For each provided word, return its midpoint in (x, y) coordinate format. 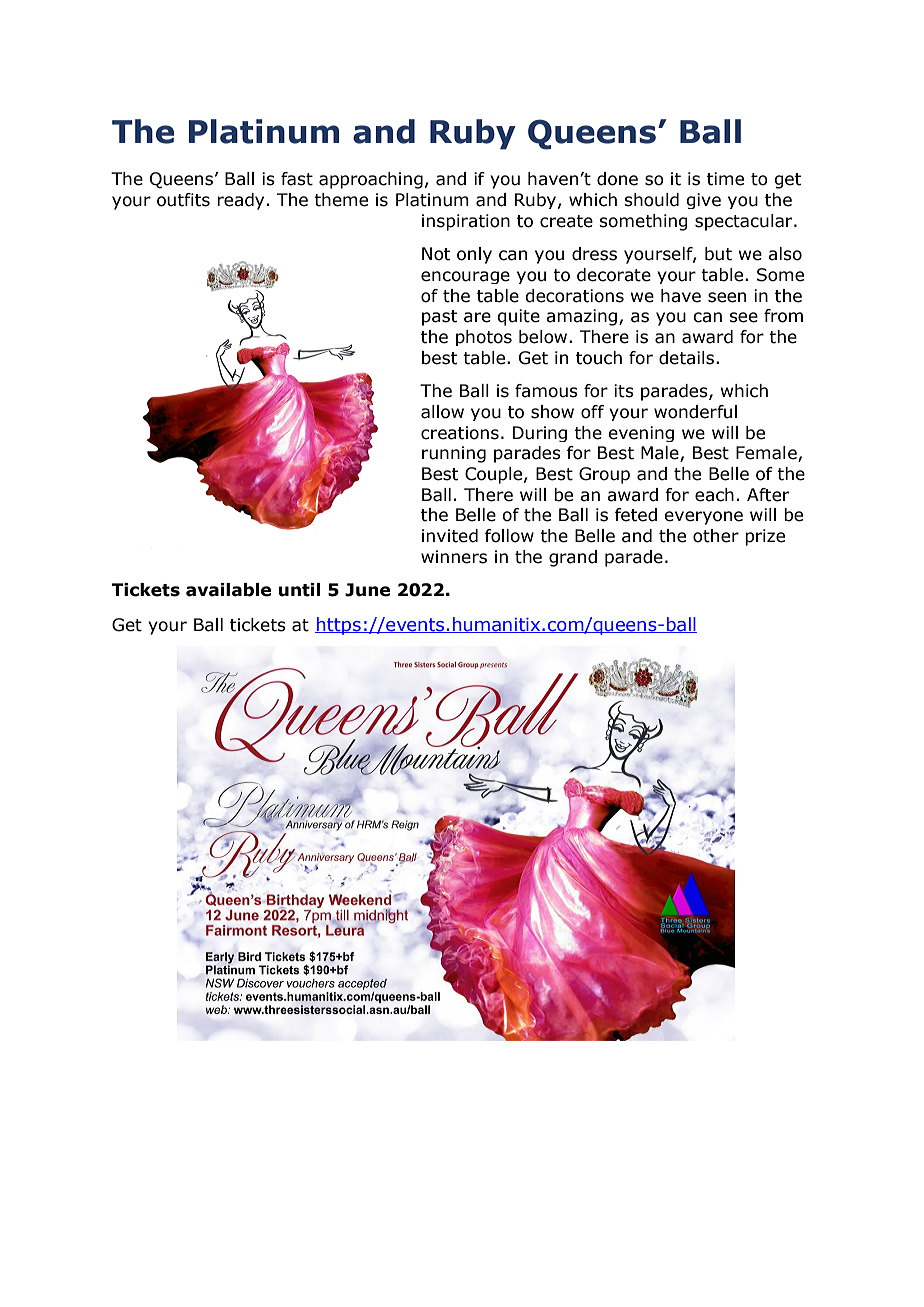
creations (460, 433)
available (228, 590)
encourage (465, 277)
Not (436, 254)
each (714, 495)
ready (240, 201)
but (718, 254)
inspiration (466, 222)
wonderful (695, 412)
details (688, 358)
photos (484, 338)
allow (442, 412)
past (439, 318)
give (703, 201)
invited (450, 536)
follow (509, 536)
